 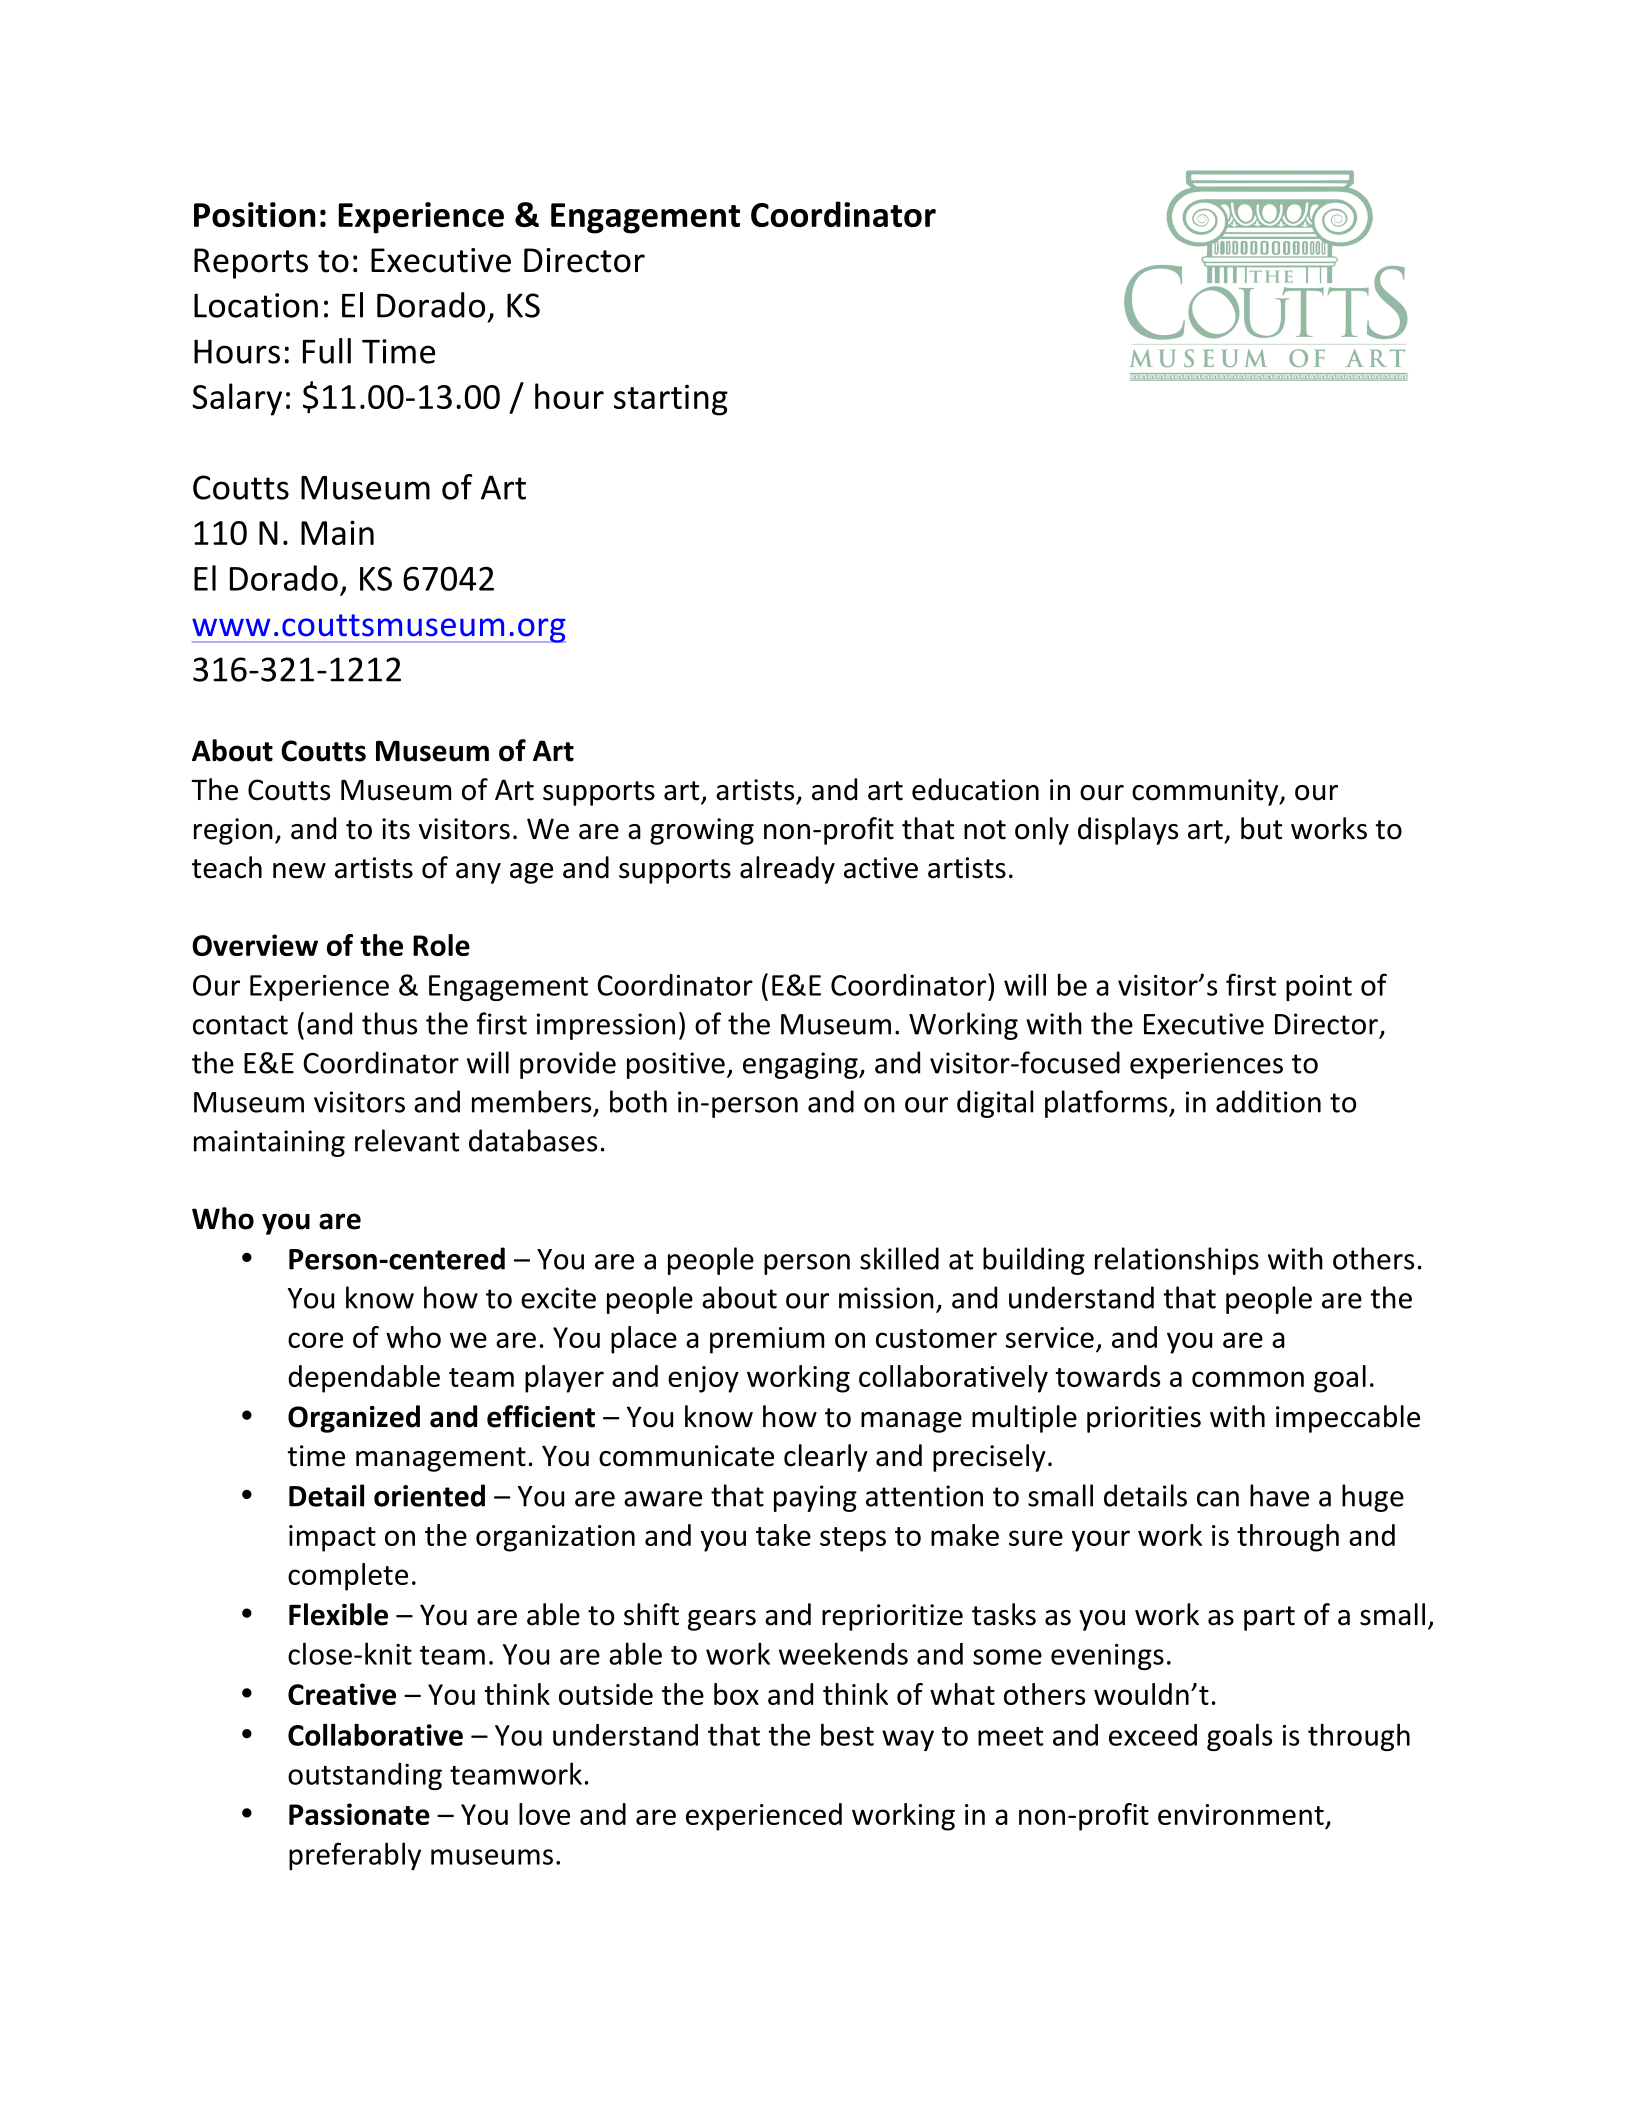 I want to click on Reports, so click(x=251, y=263).
